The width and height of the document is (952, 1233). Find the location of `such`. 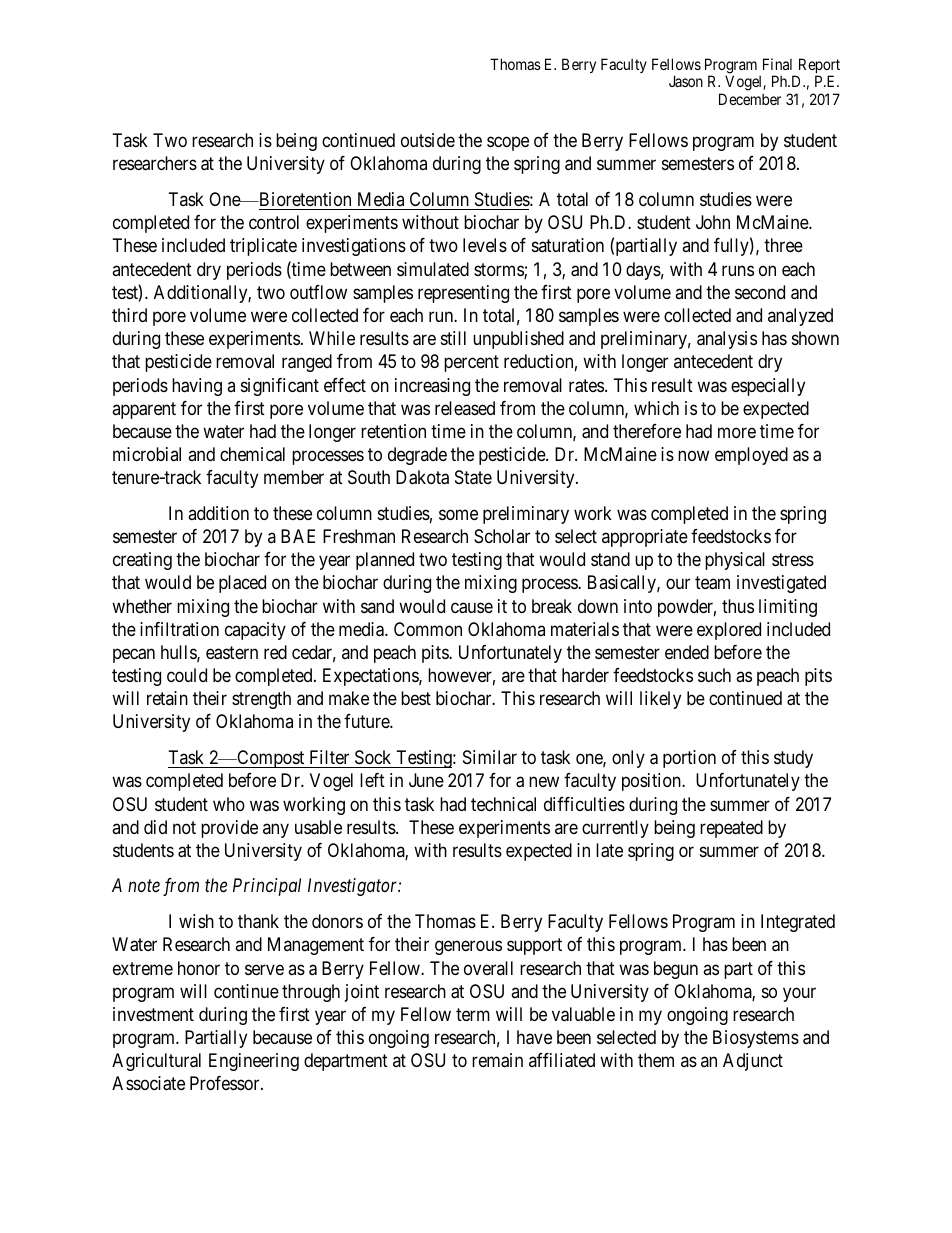

such is located at coordinates (714, 675).
